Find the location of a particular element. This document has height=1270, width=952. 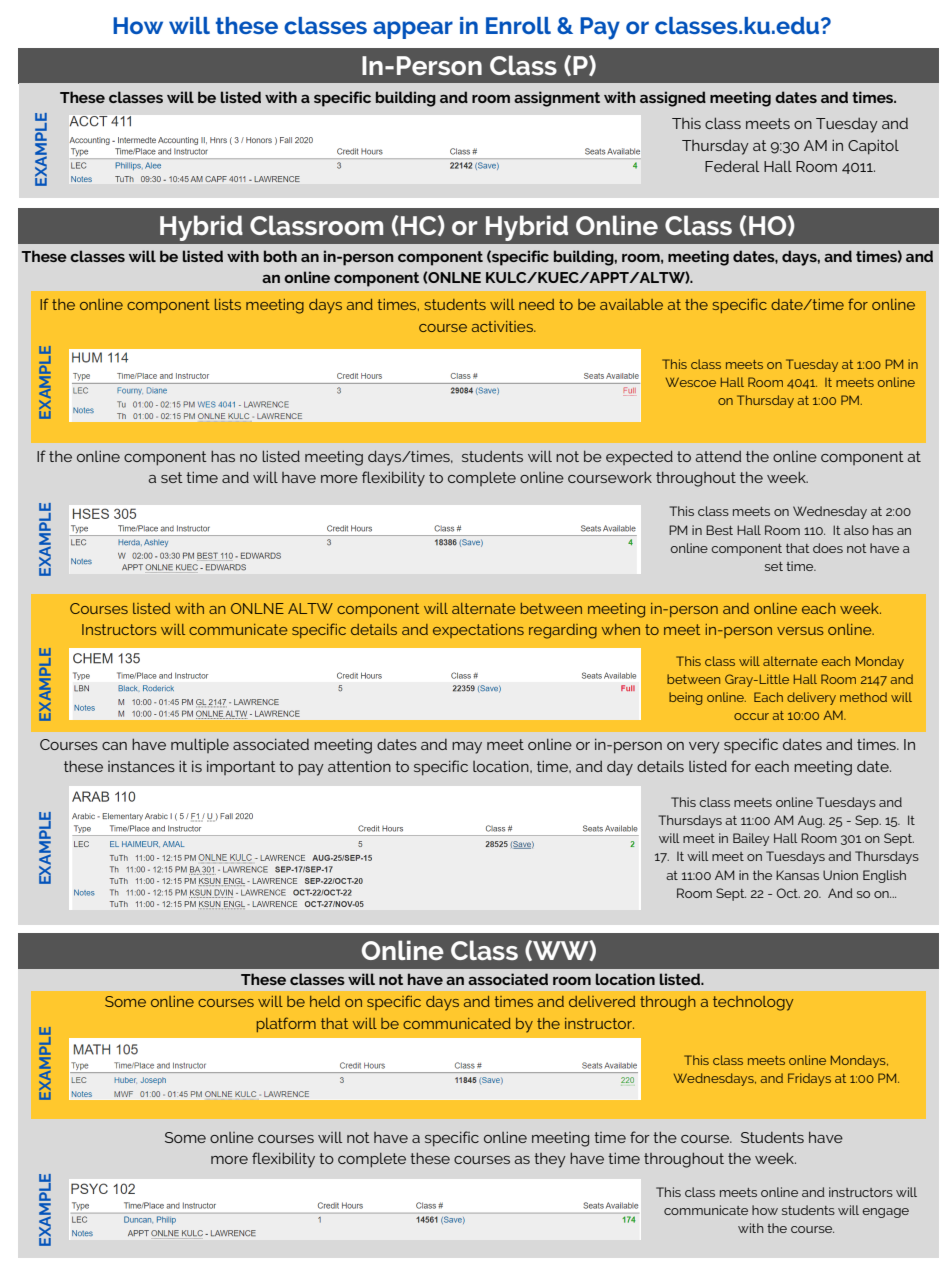

may is located at coordinates (467, 748).
